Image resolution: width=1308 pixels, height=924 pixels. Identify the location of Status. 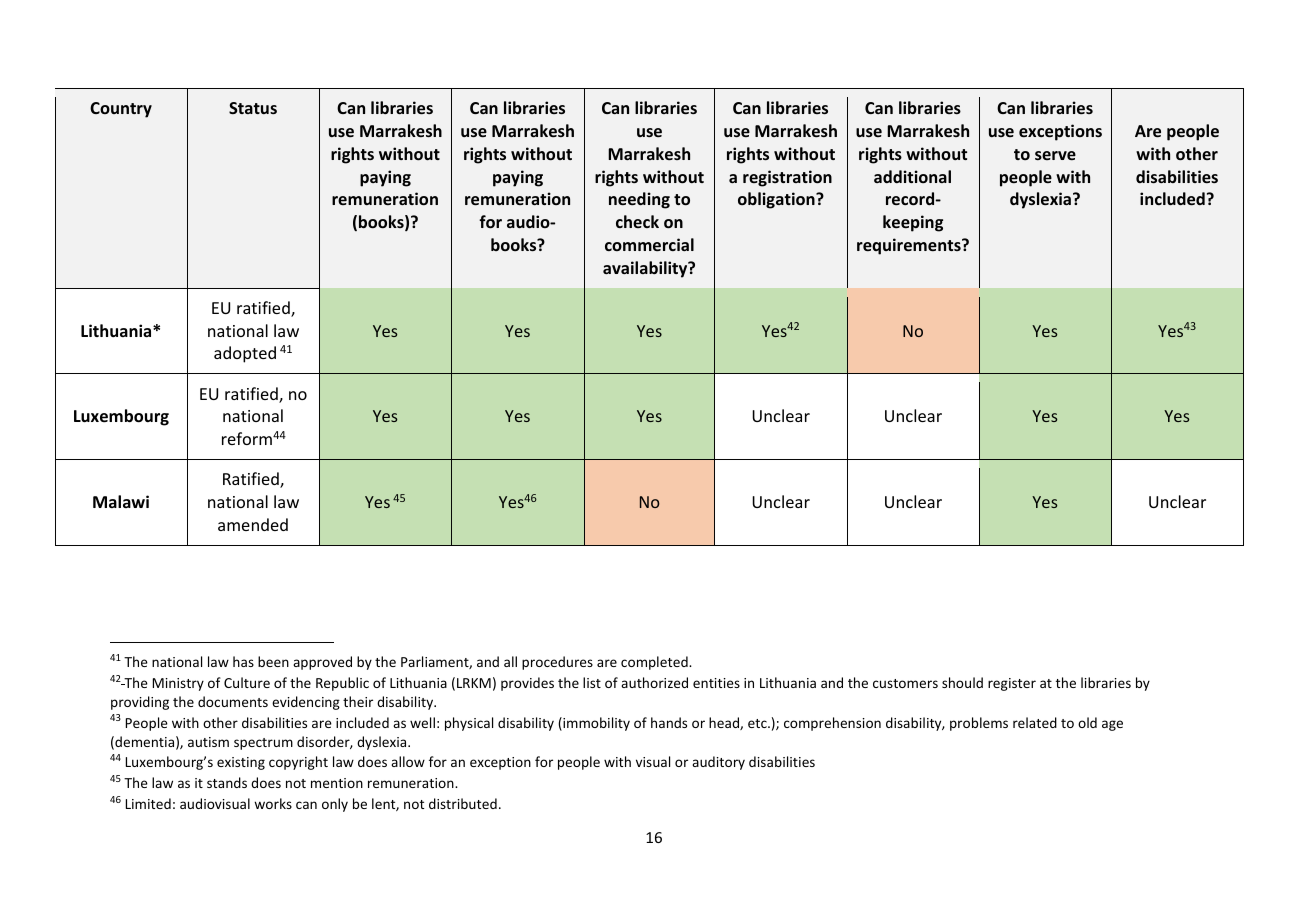
(253, 108).
